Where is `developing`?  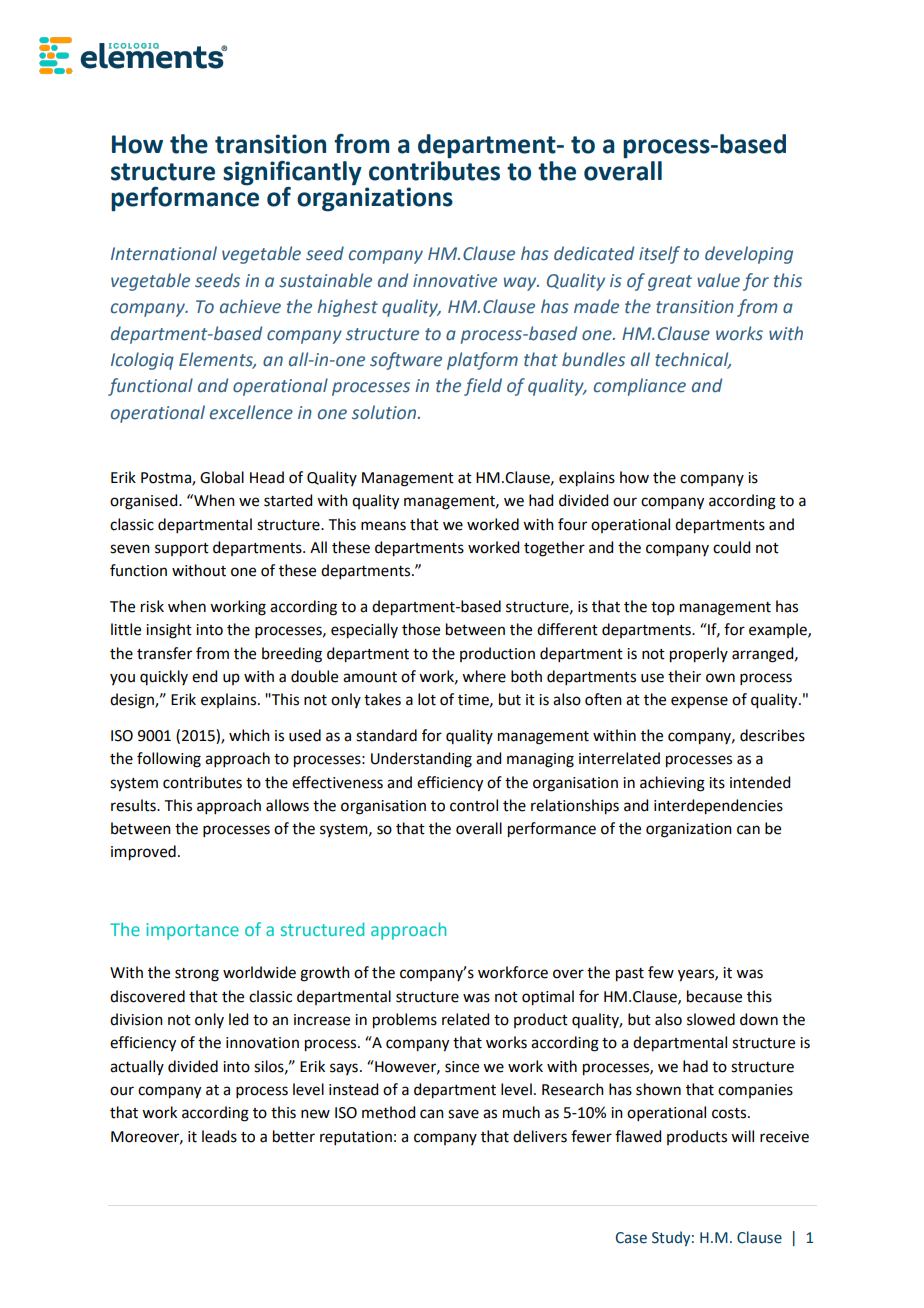 developing is located at coordinates (749, 255).
